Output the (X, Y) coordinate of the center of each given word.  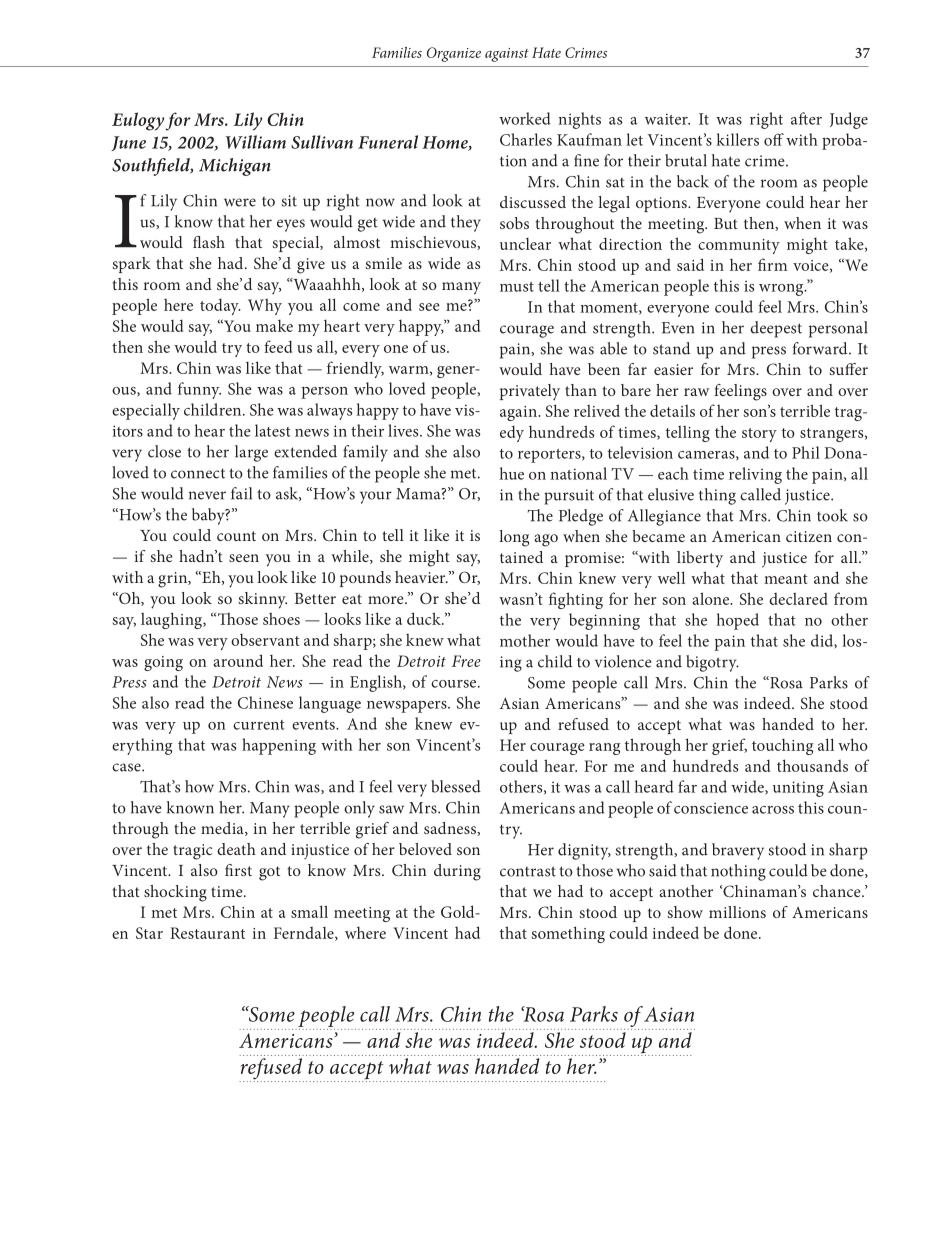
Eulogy (138, 121)
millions (737, 912)
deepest (776, 329)
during (457, 872)
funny (199, 390)
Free (466, 661)
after (806, 118)
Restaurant (207, 933)
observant (265, 640)
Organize (454, 54)
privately (530, 392)
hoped (738, 621)
